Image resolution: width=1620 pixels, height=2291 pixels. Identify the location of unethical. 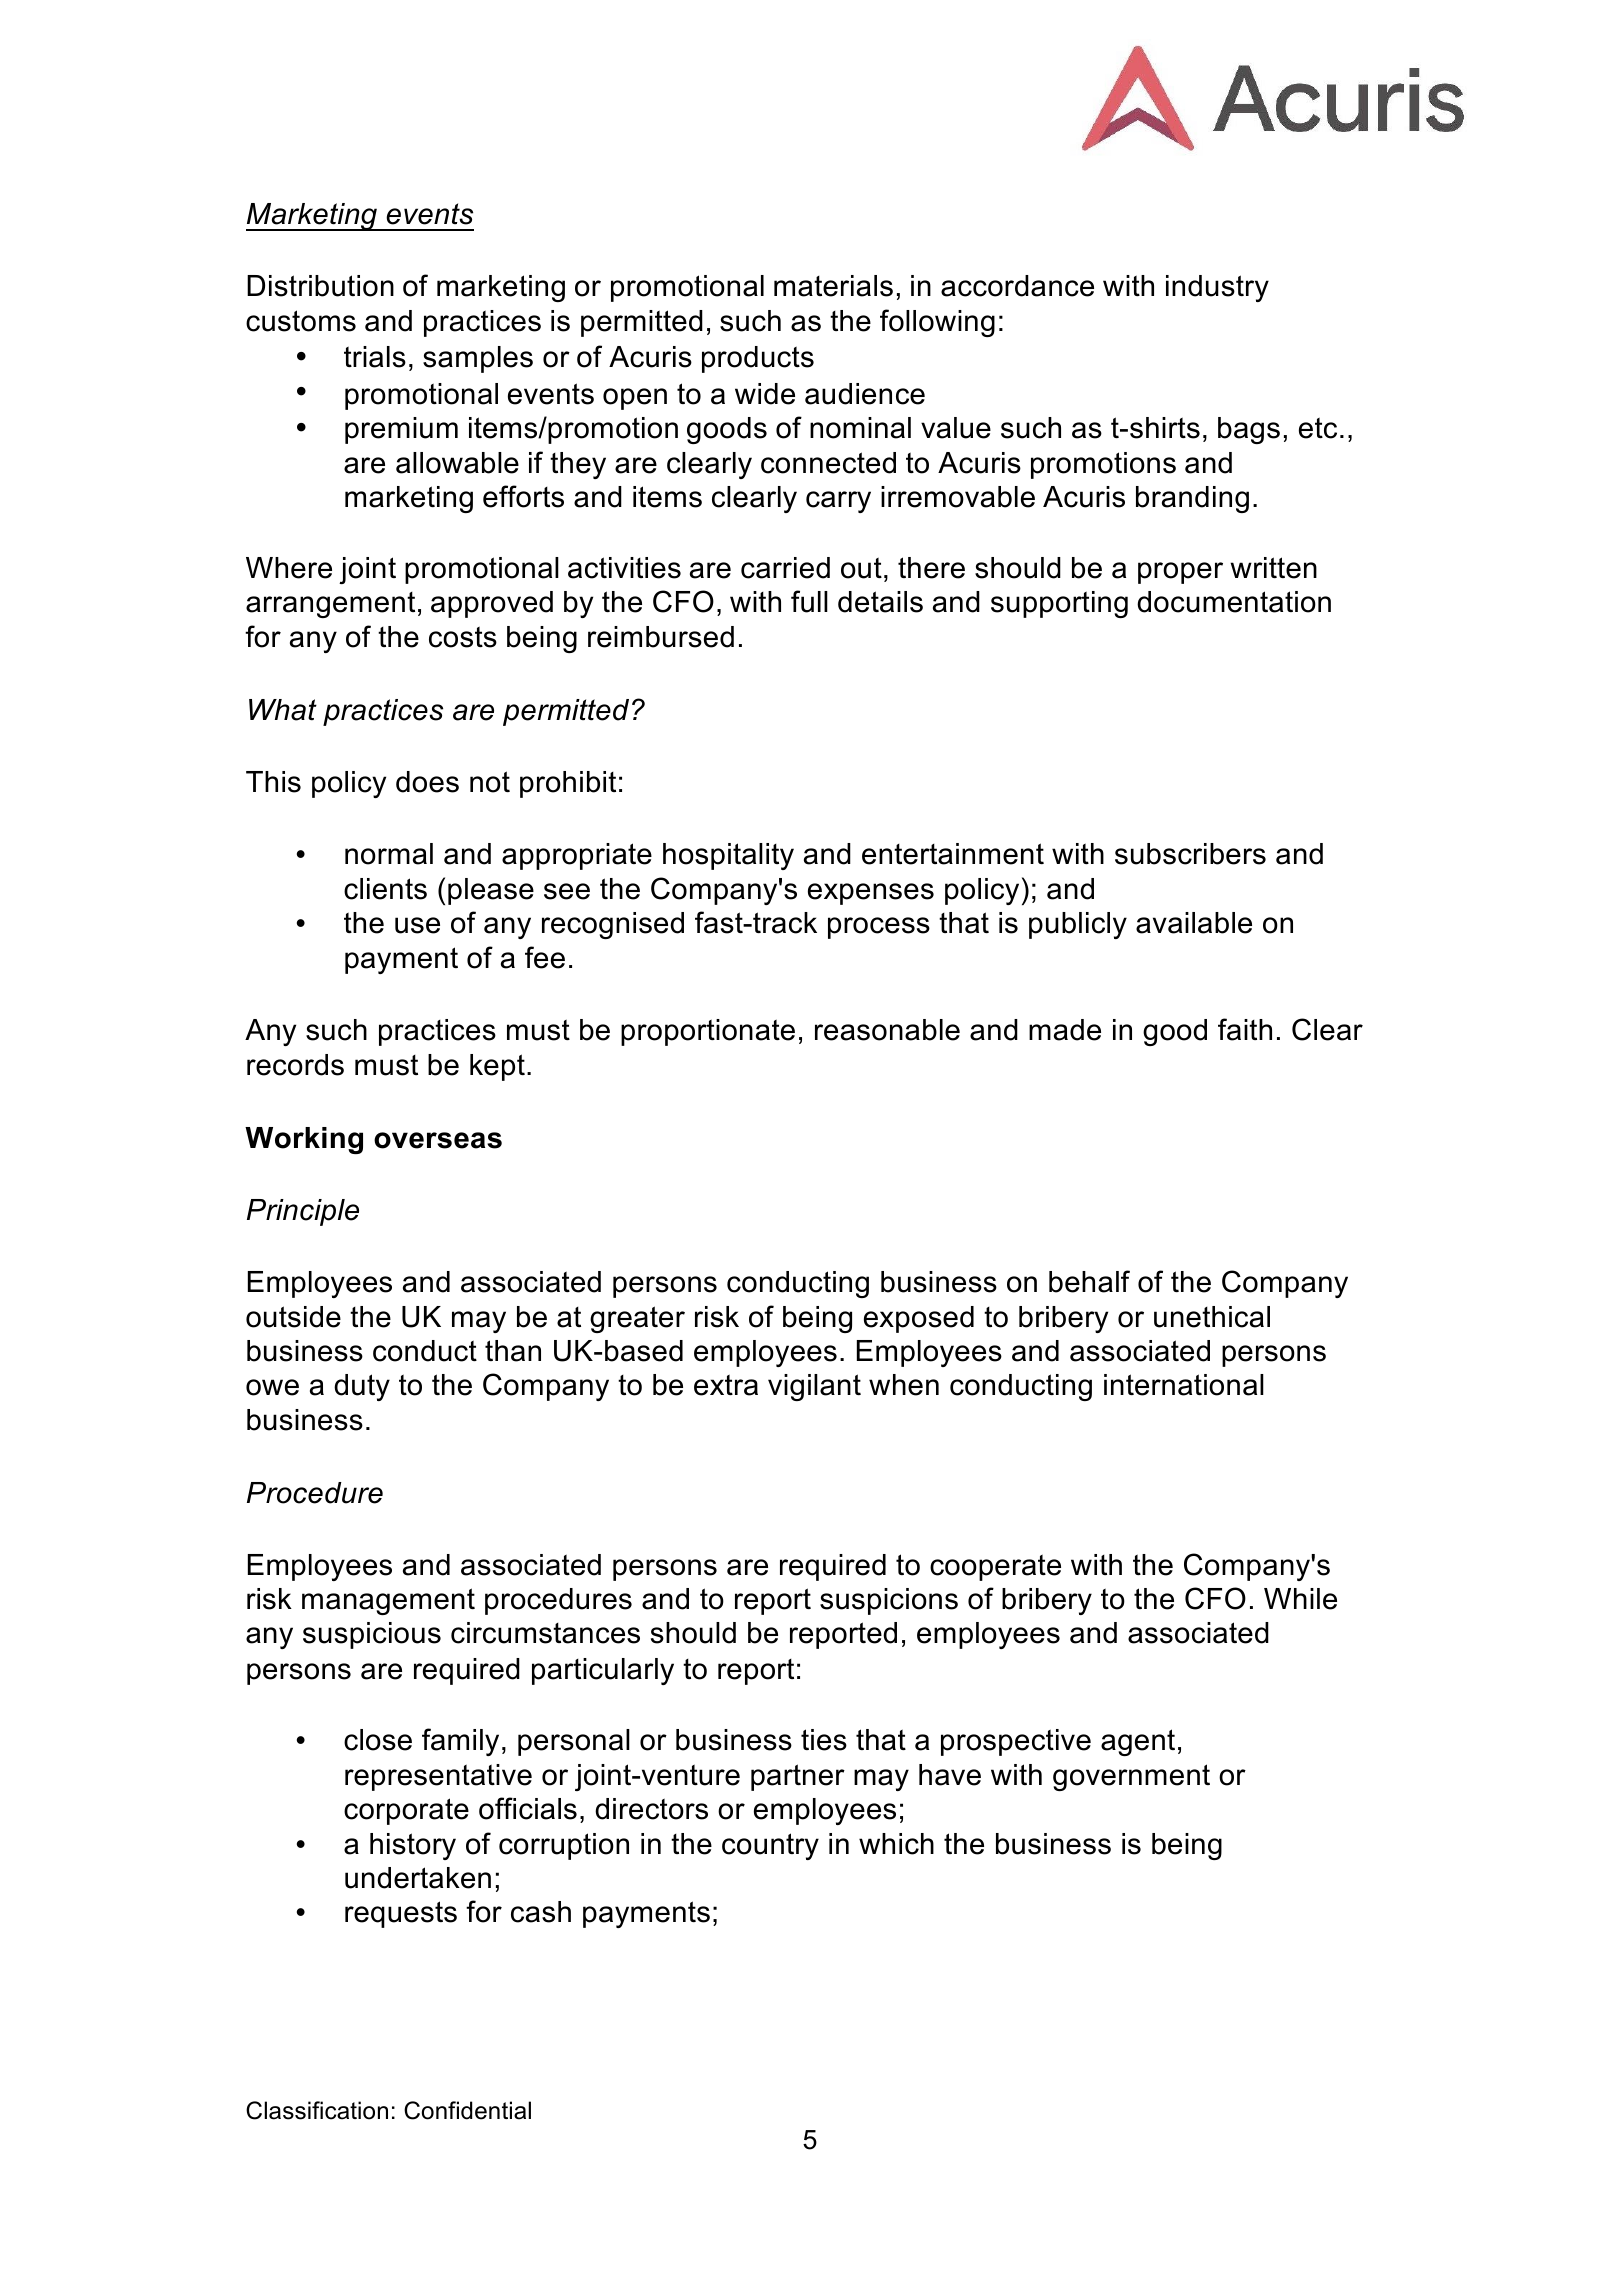
(1212, 1317).
